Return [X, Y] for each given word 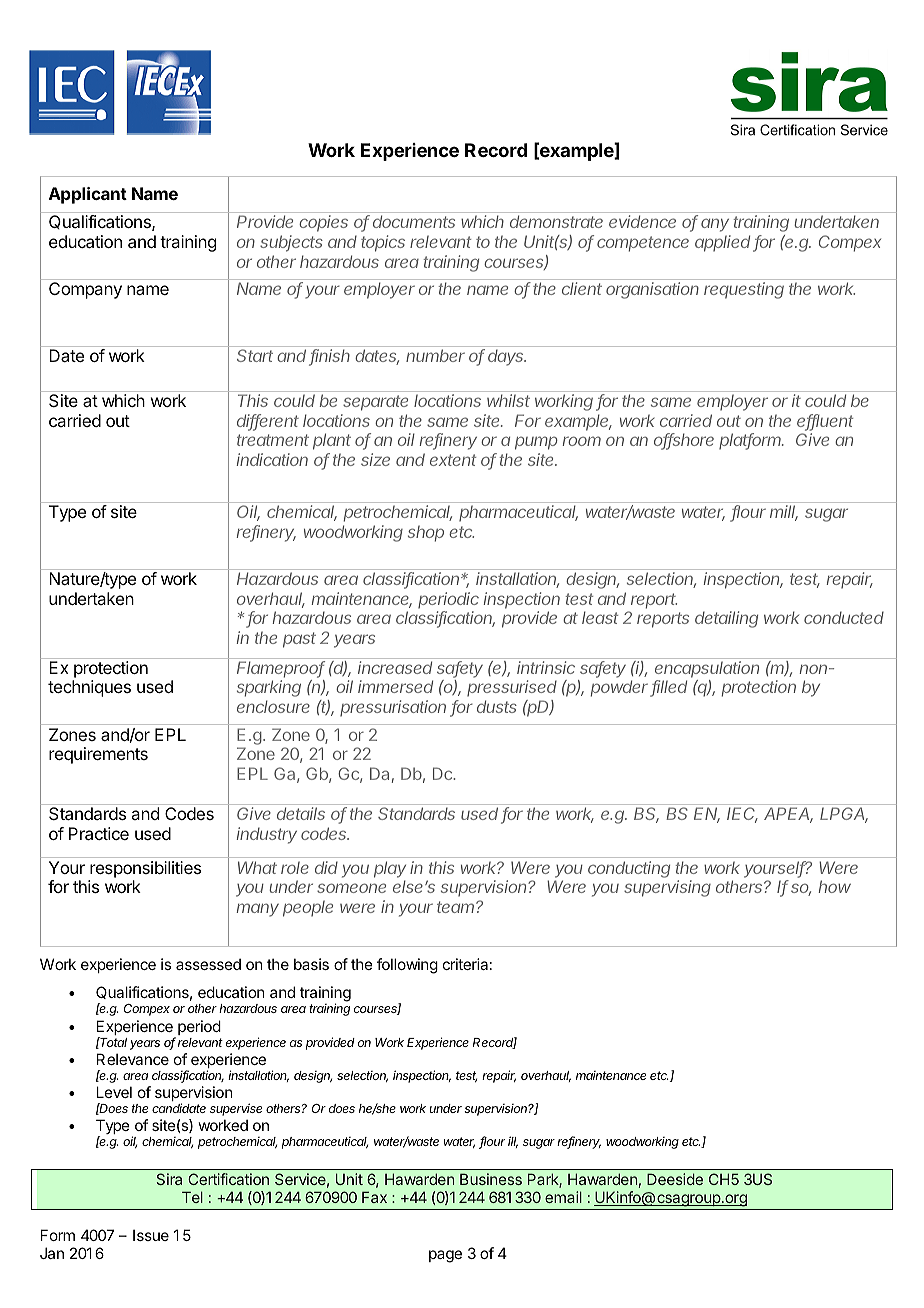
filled [669, 688]
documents [414, 221]
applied [724, 243]
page [445, 1256]
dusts [497, 706]
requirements [98, 755]
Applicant [88, 195]
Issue [151, 1235]
